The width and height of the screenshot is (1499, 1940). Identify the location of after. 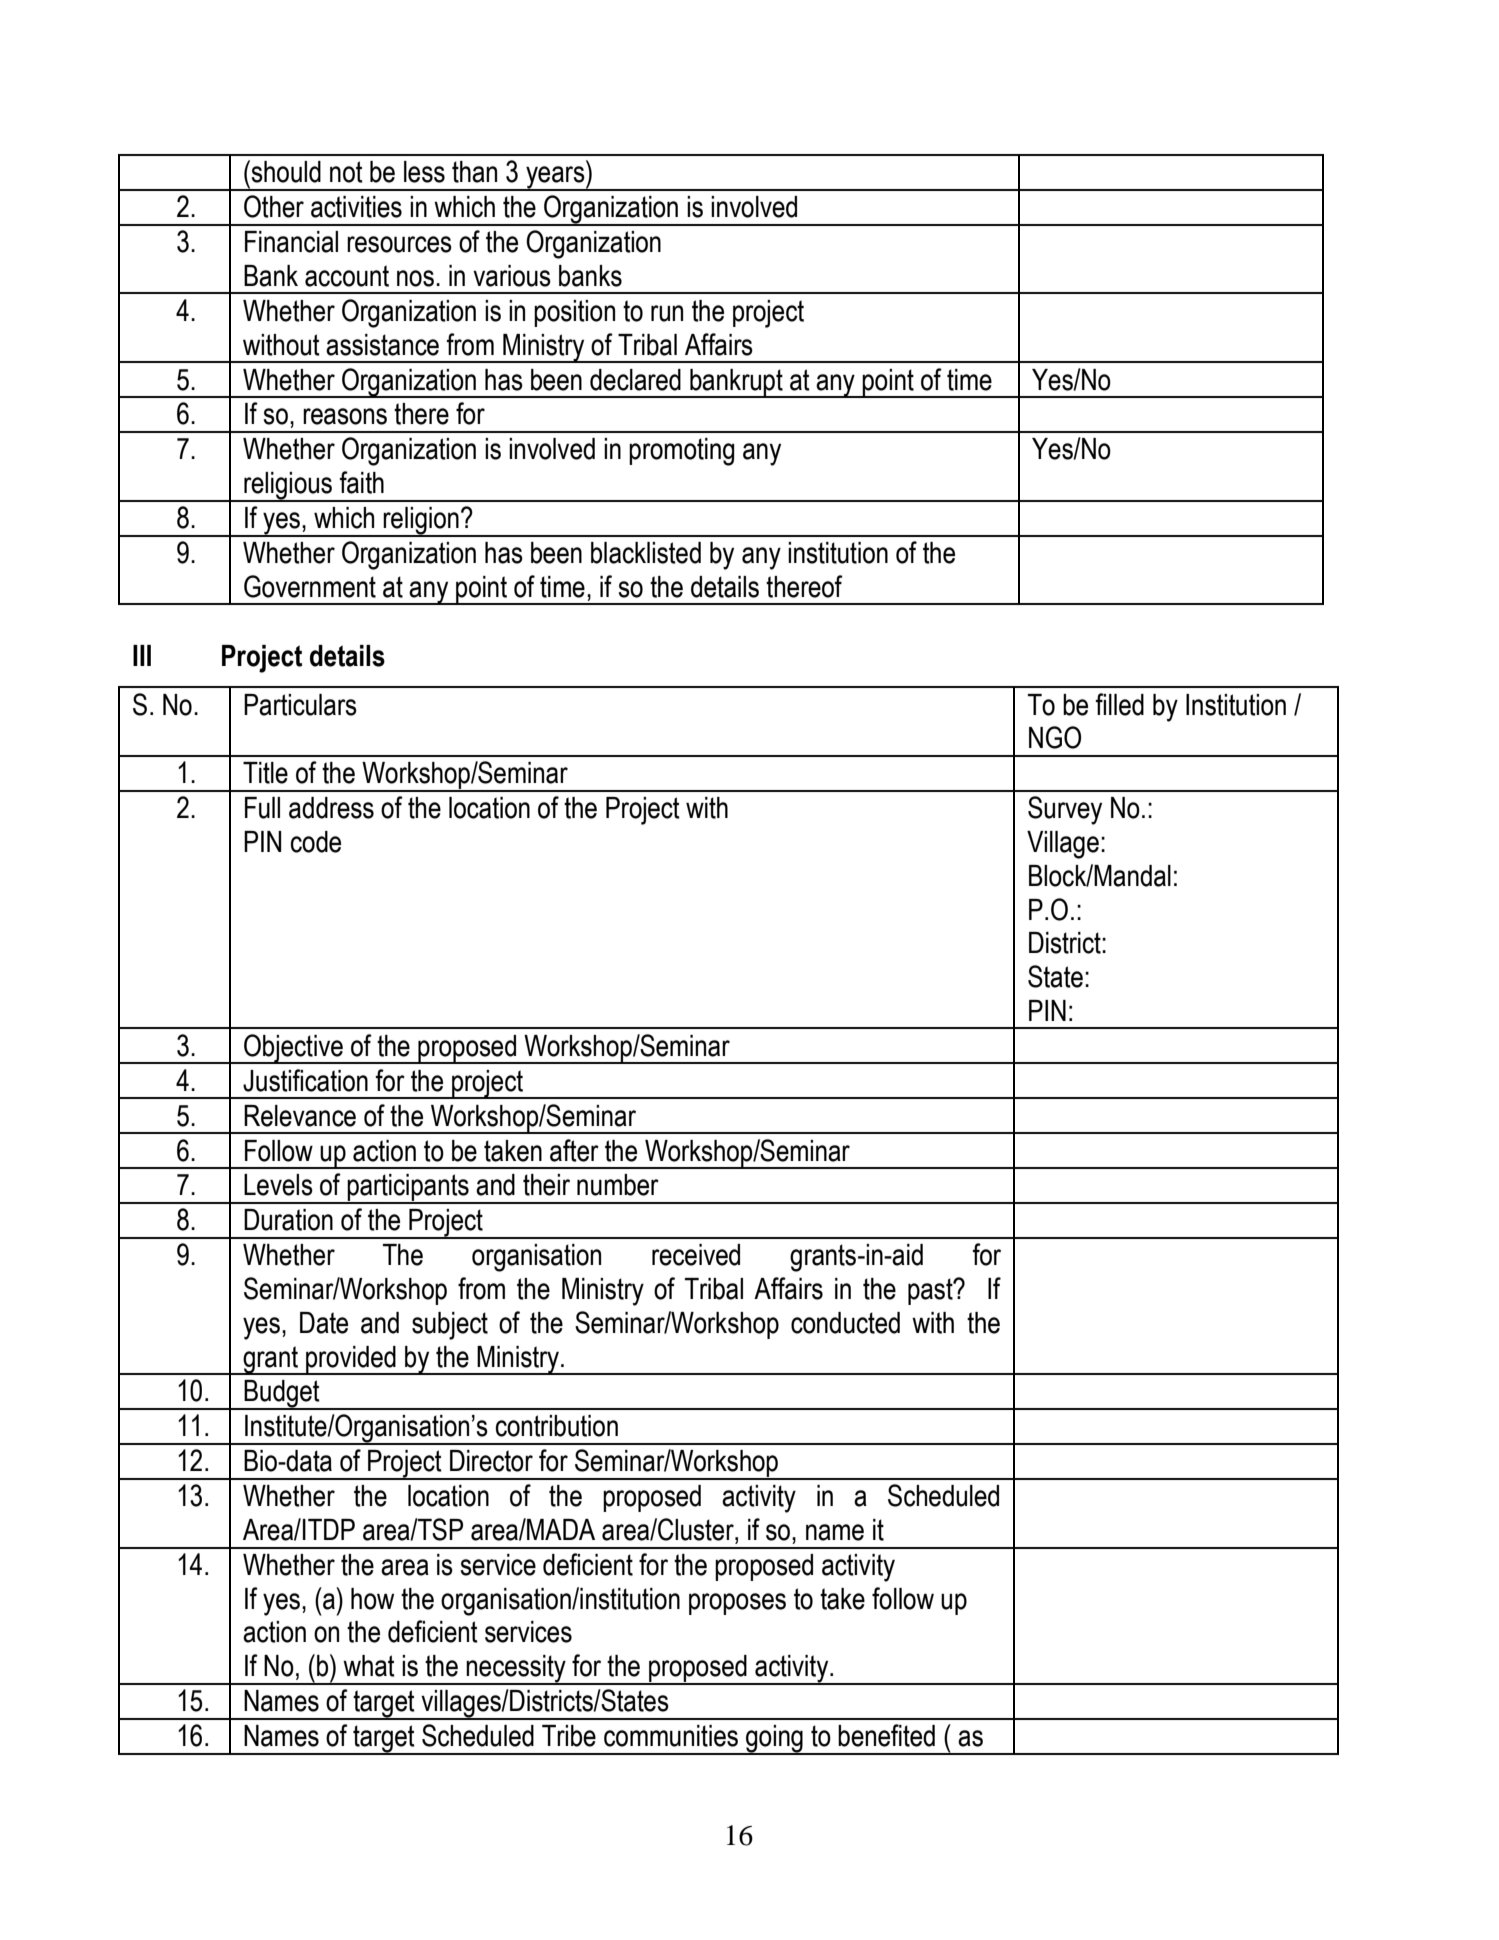
(574, 1150).
